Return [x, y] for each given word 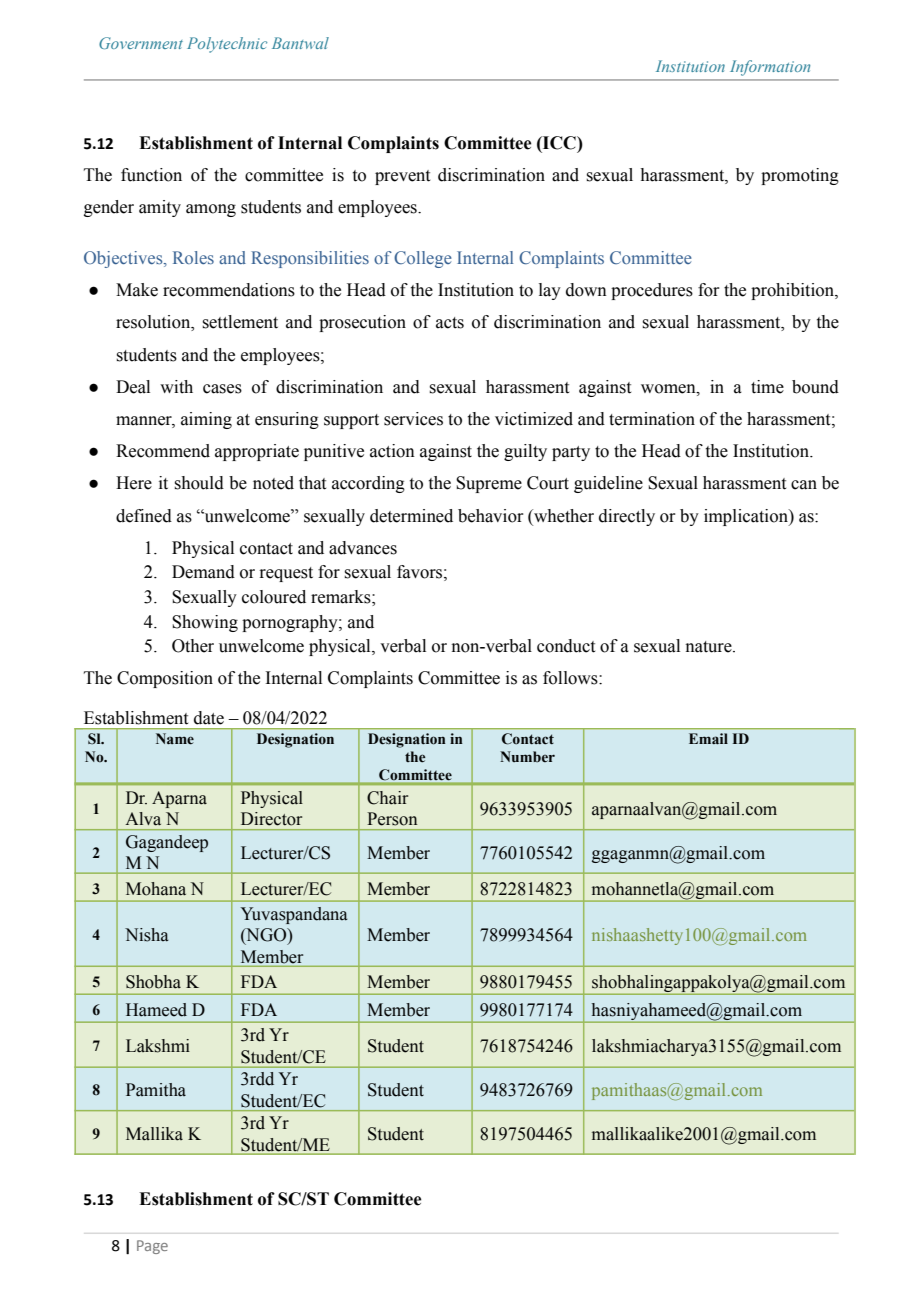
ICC [559, 143]
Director [271, 819]
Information [770, 68]
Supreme [489, 484]
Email [708, 739]
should [199, 483]
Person [392, 819]
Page [152, 1247]
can [804, 485]
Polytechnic [227, 45]
